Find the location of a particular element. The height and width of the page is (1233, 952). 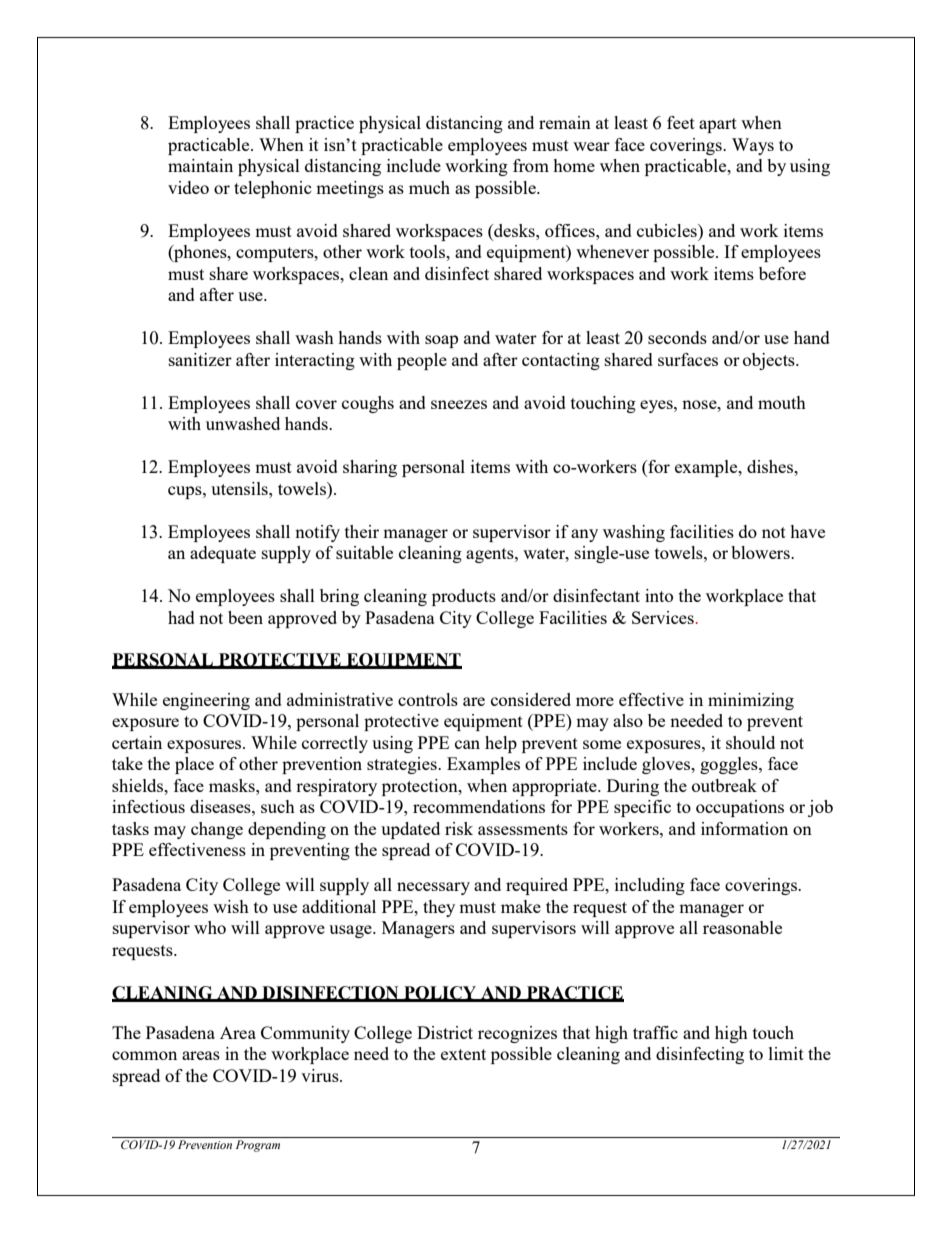

from is located at coordinates (531, 165).
